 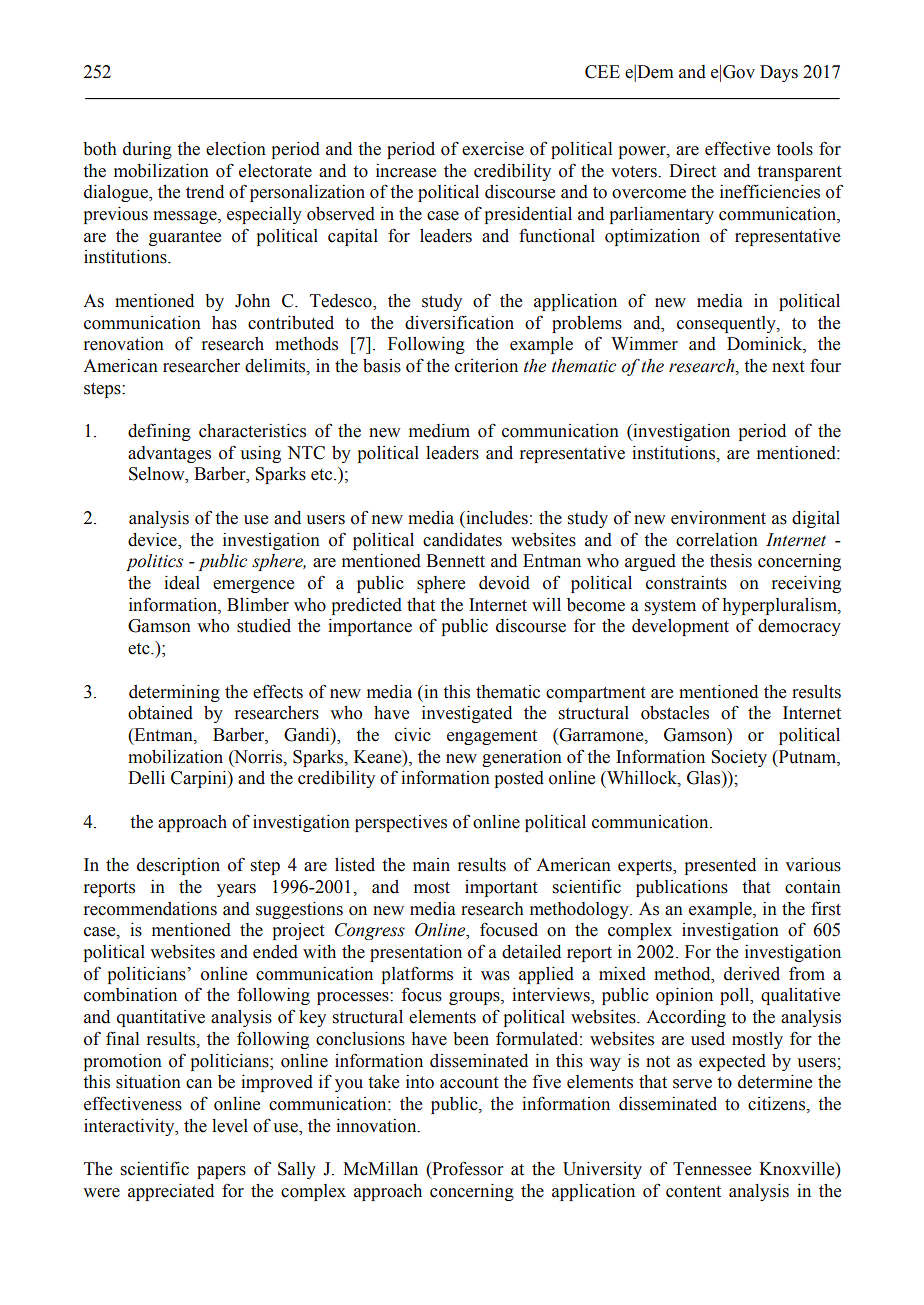 I want to click on during, so click(x=147, y=150).
